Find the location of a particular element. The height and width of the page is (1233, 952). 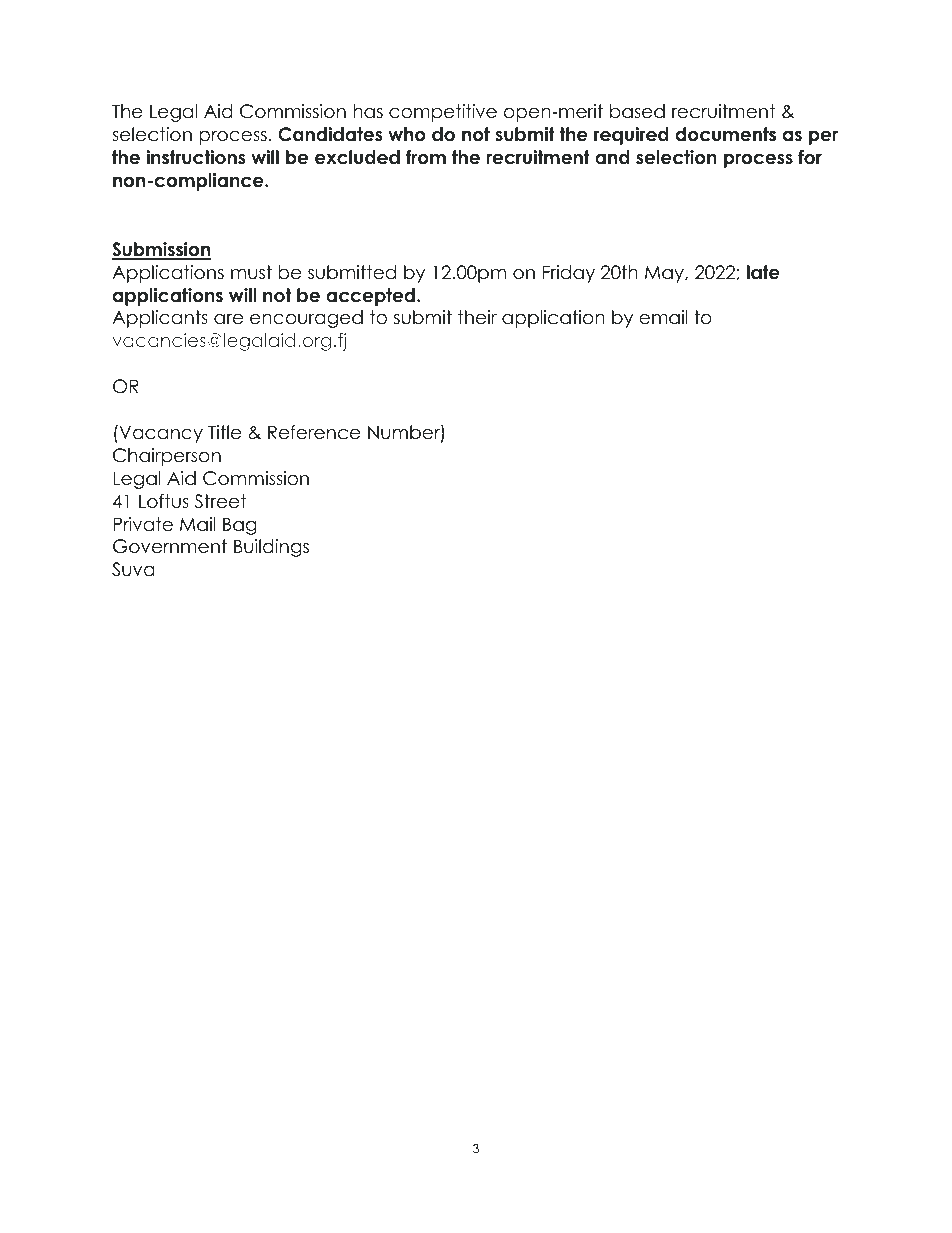

late is located at coordinates (763, 272).
